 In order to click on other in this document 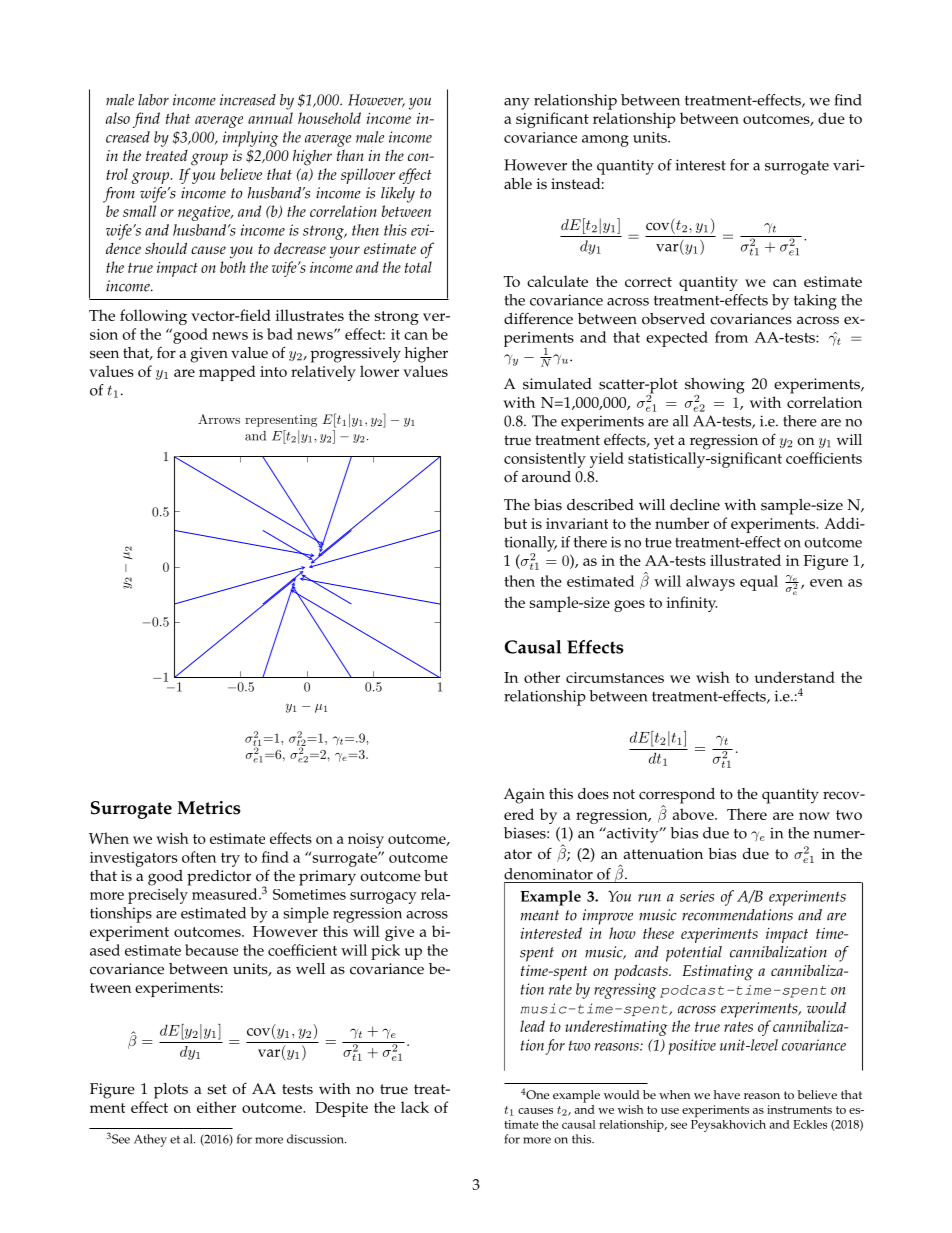, I will do `click(542, 677)`.
